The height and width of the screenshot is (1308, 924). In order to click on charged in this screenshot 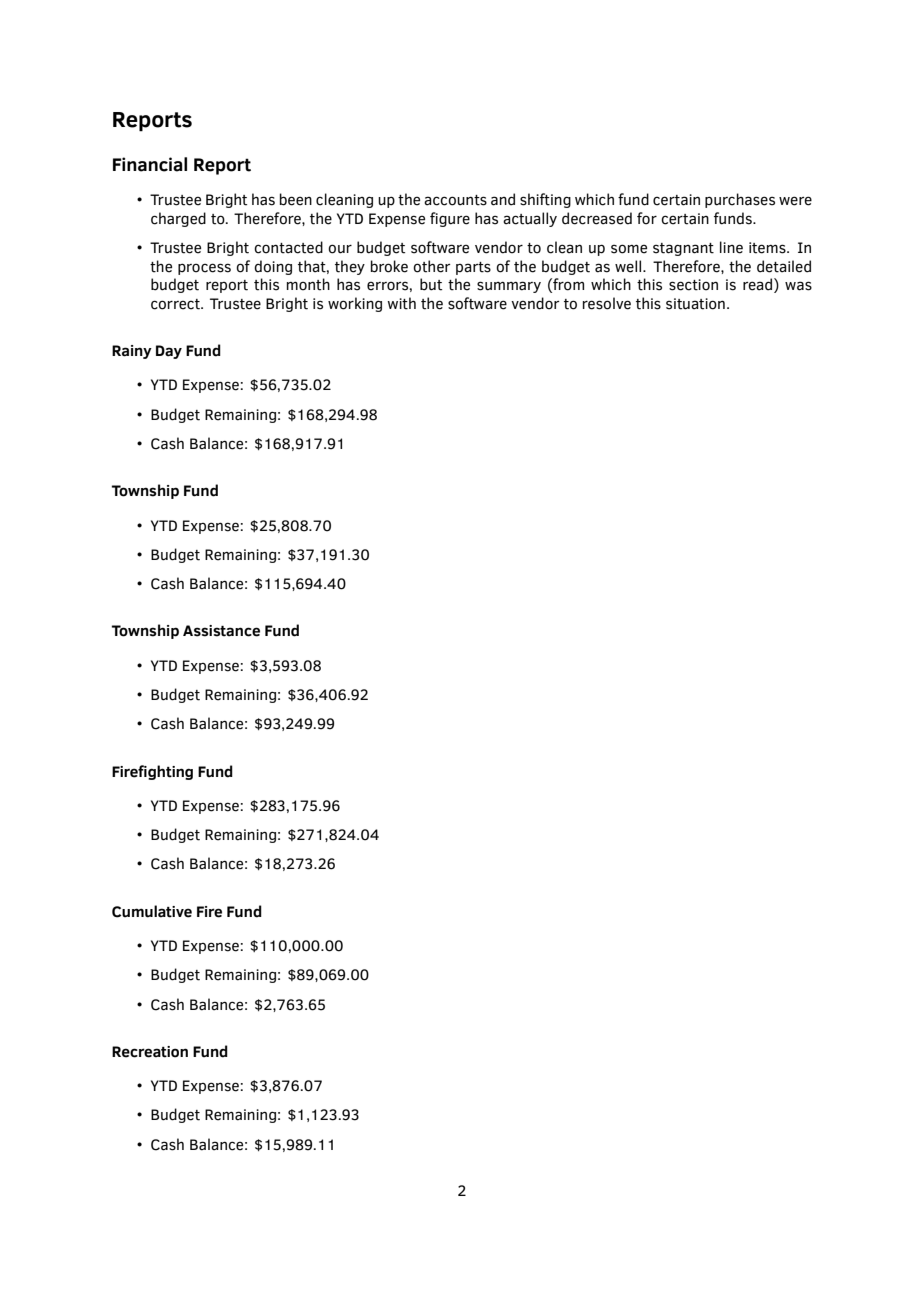, I will do `click(178, 219)`.
